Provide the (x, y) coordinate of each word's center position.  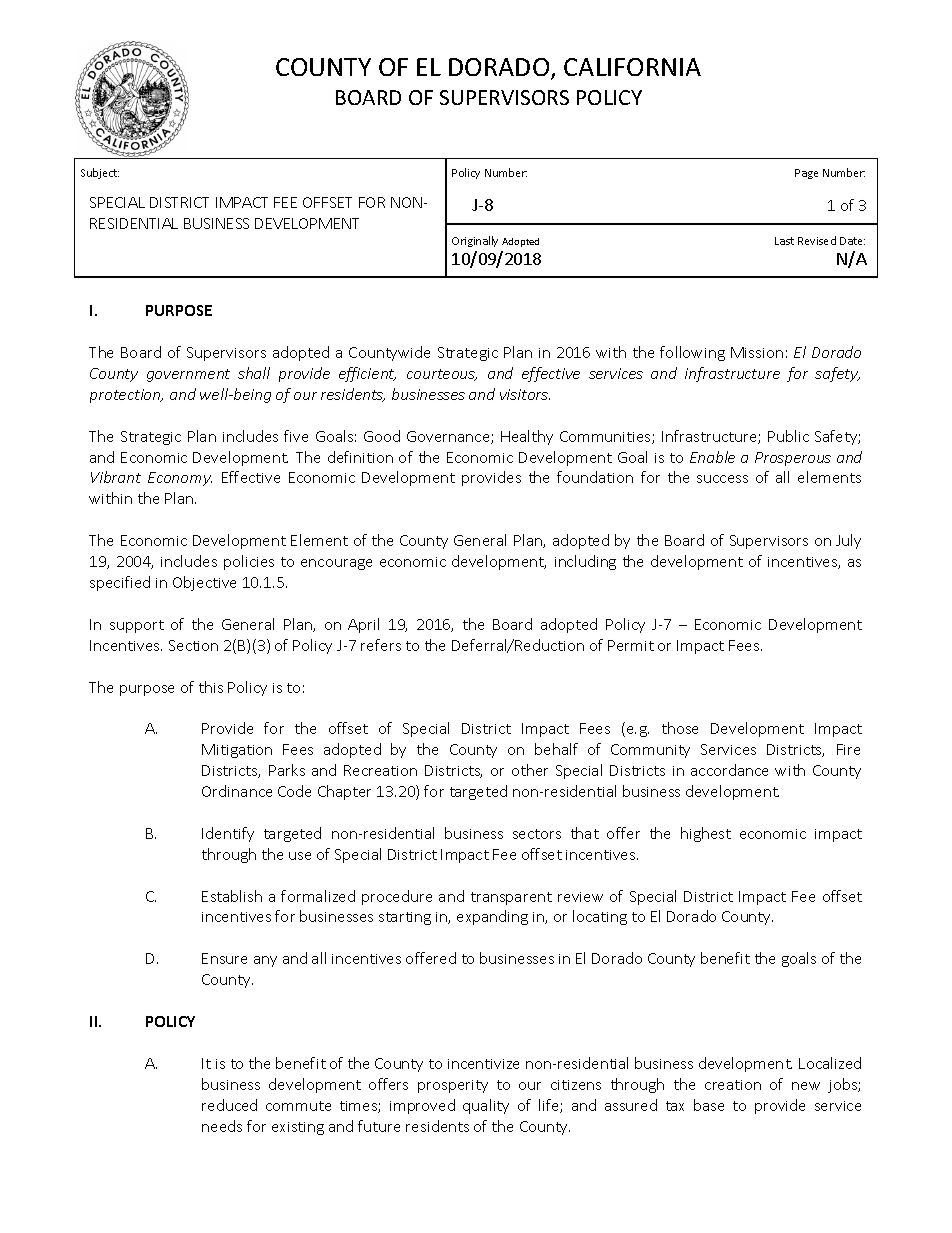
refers (381, 645)
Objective (204, 583)
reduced (229, 1105)
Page (806, 174)
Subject (100, 173)
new (806, 1086)
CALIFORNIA (632, 67)
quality (486, 1106)
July (848, 541)
